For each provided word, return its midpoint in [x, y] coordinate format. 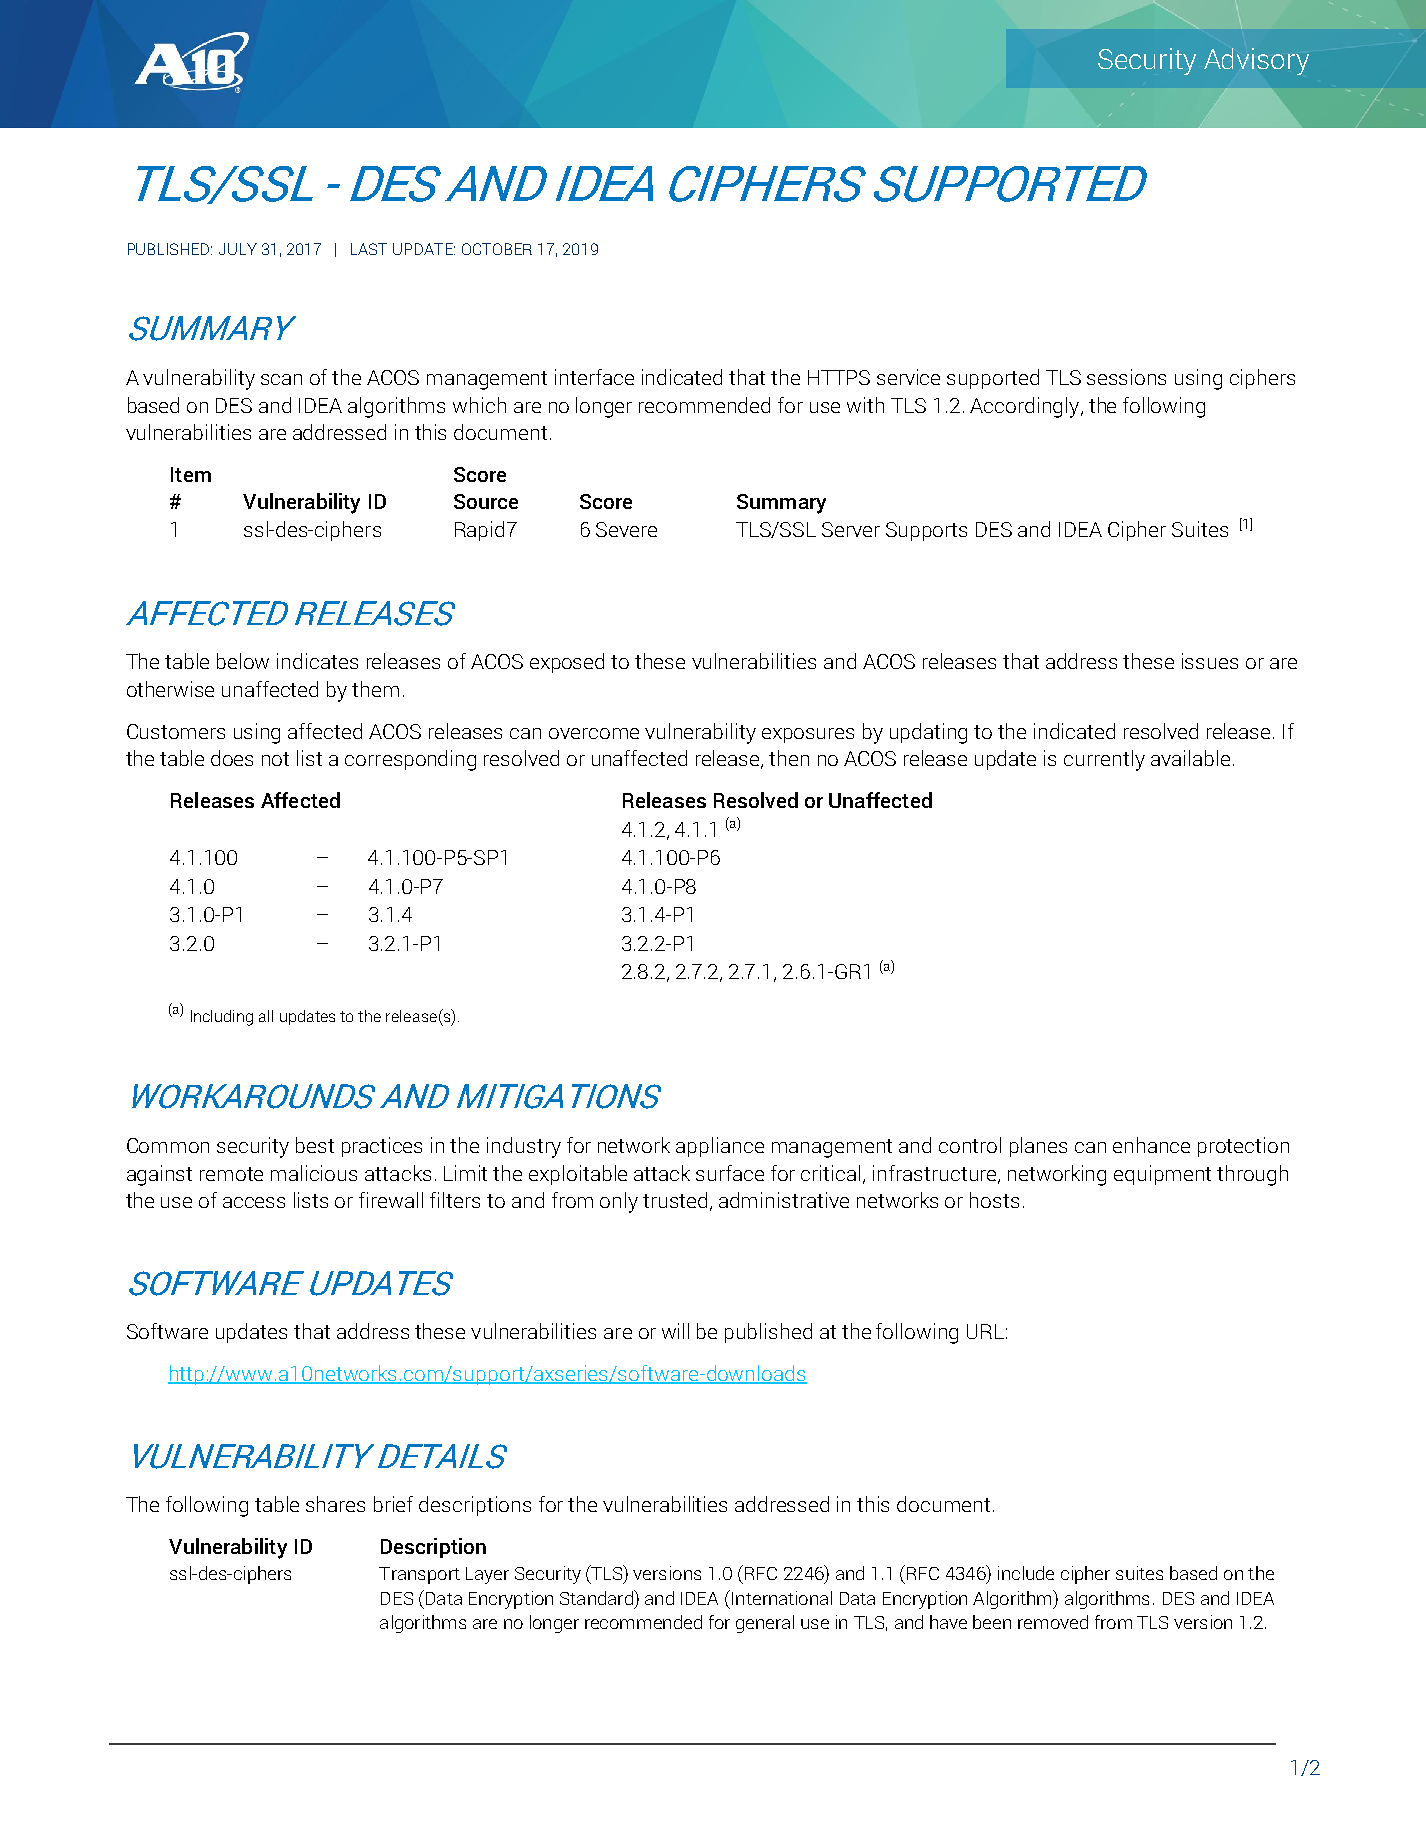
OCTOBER [497, 249]
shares [335, 1504]
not [275, 759]
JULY [238, 249]
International [782, 1598]
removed [1053, 1622]
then [789, 758]
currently [1104, 760]
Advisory [1256, 61]
